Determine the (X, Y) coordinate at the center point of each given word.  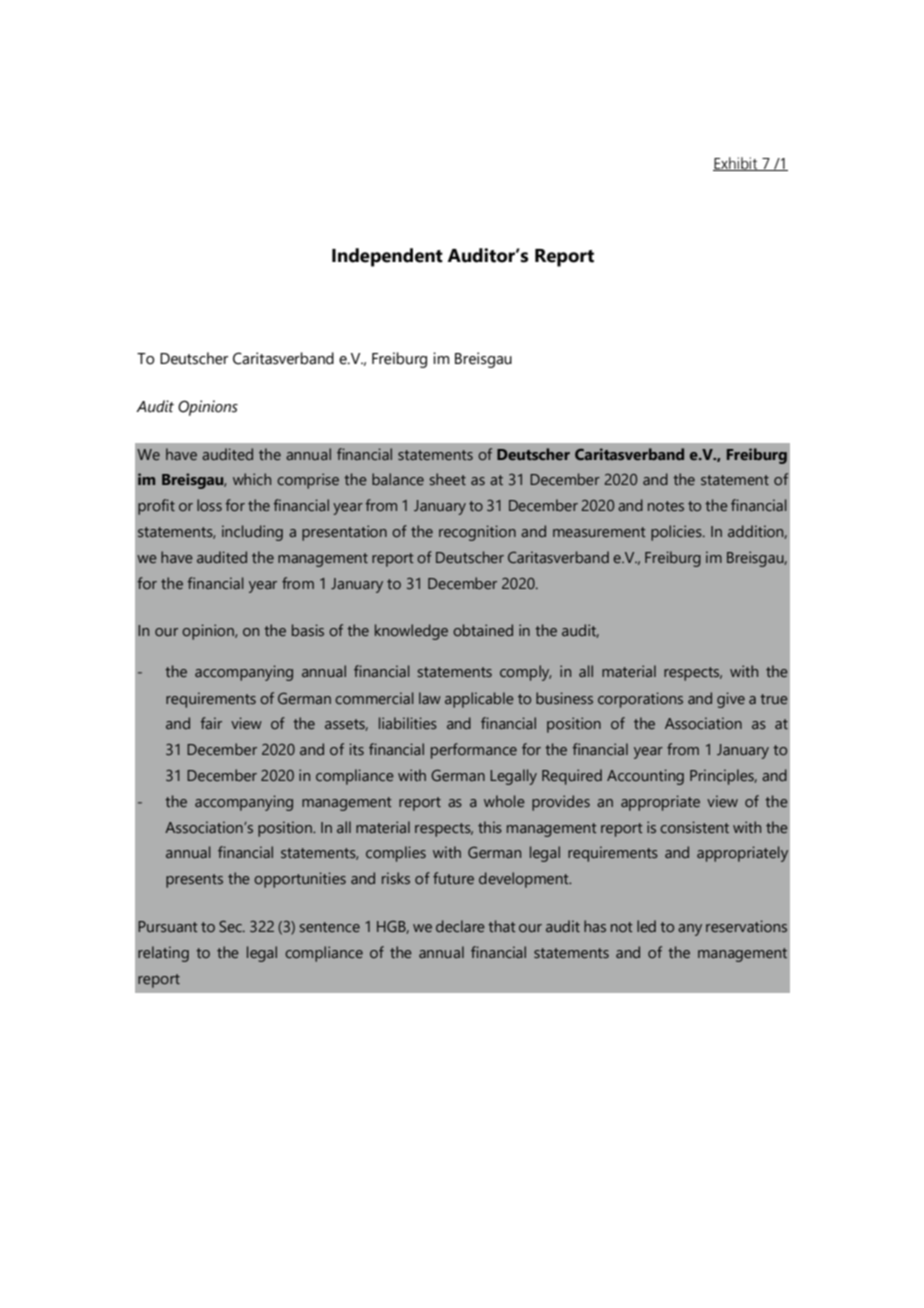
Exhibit (736, 164)
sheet (448, 479)
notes (666, 506)
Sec (231, 926)
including (252, 533)
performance (474, 751)
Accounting (645, 777)
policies (677, 533)
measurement (599, 532)
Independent (387, 257)
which (252, 479)
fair (211, 723)
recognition (477, 533)
